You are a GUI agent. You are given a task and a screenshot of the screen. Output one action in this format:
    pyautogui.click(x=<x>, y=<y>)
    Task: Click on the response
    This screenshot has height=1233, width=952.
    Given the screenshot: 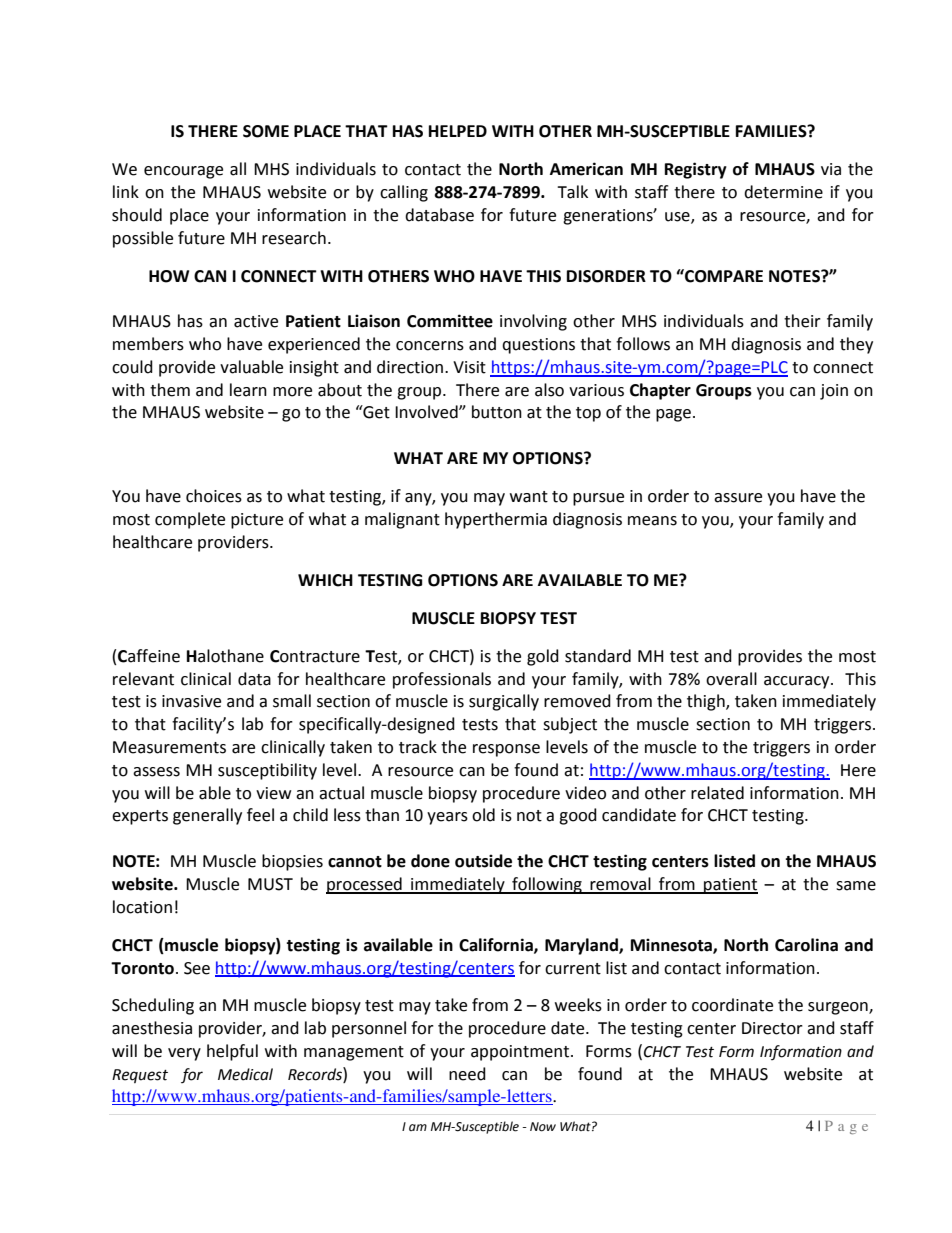 What is the action you would take?
    pyautogui.click(x=506, y=750)
